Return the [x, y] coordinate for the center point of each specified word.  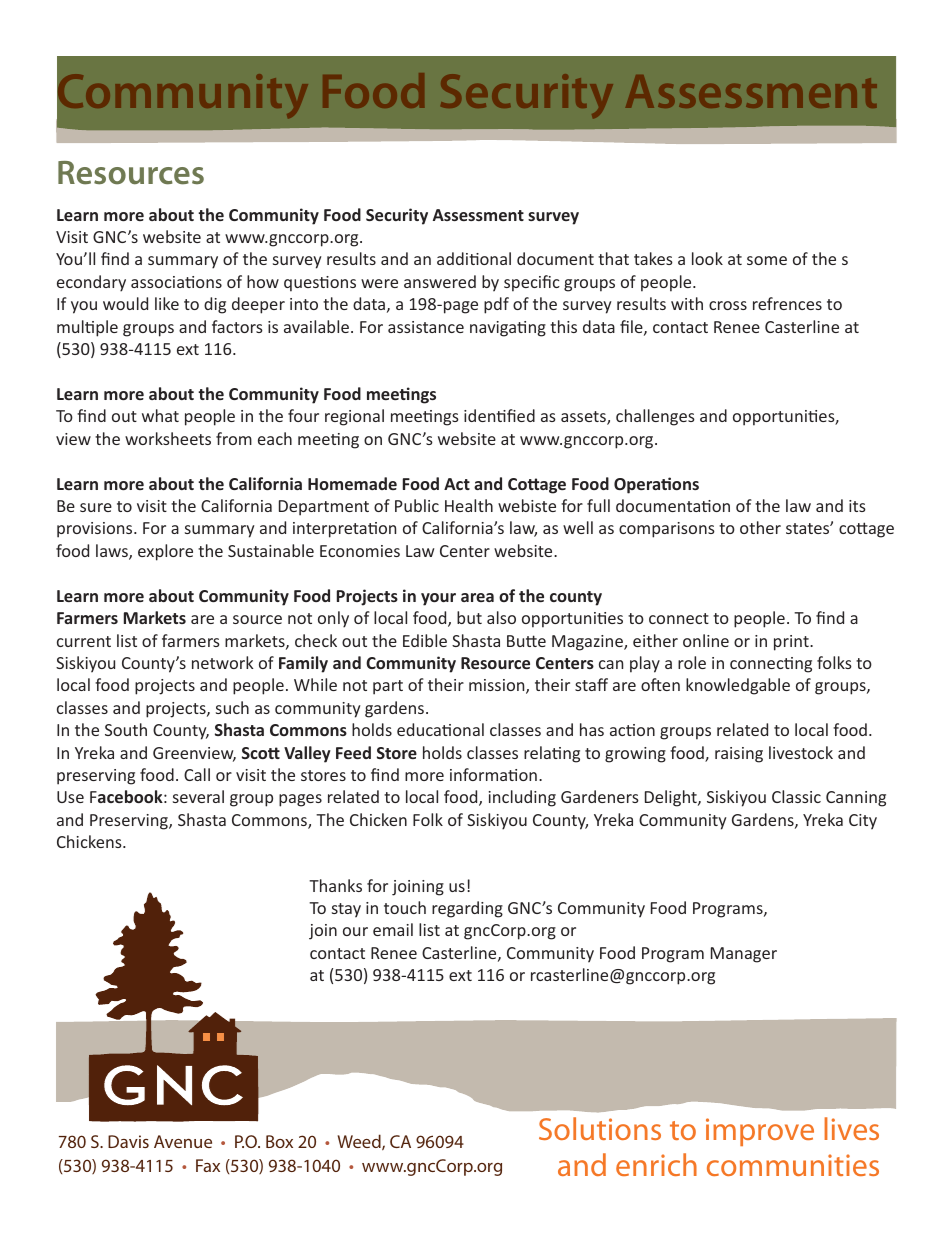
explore [165, 552]
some [767, 260]
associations [176, 282]
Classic [796, 796]
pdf [496, 305]
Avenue [183, 1141]
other [760, 527]
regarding [467, 909]
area [477, 597]
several [198, 796]
